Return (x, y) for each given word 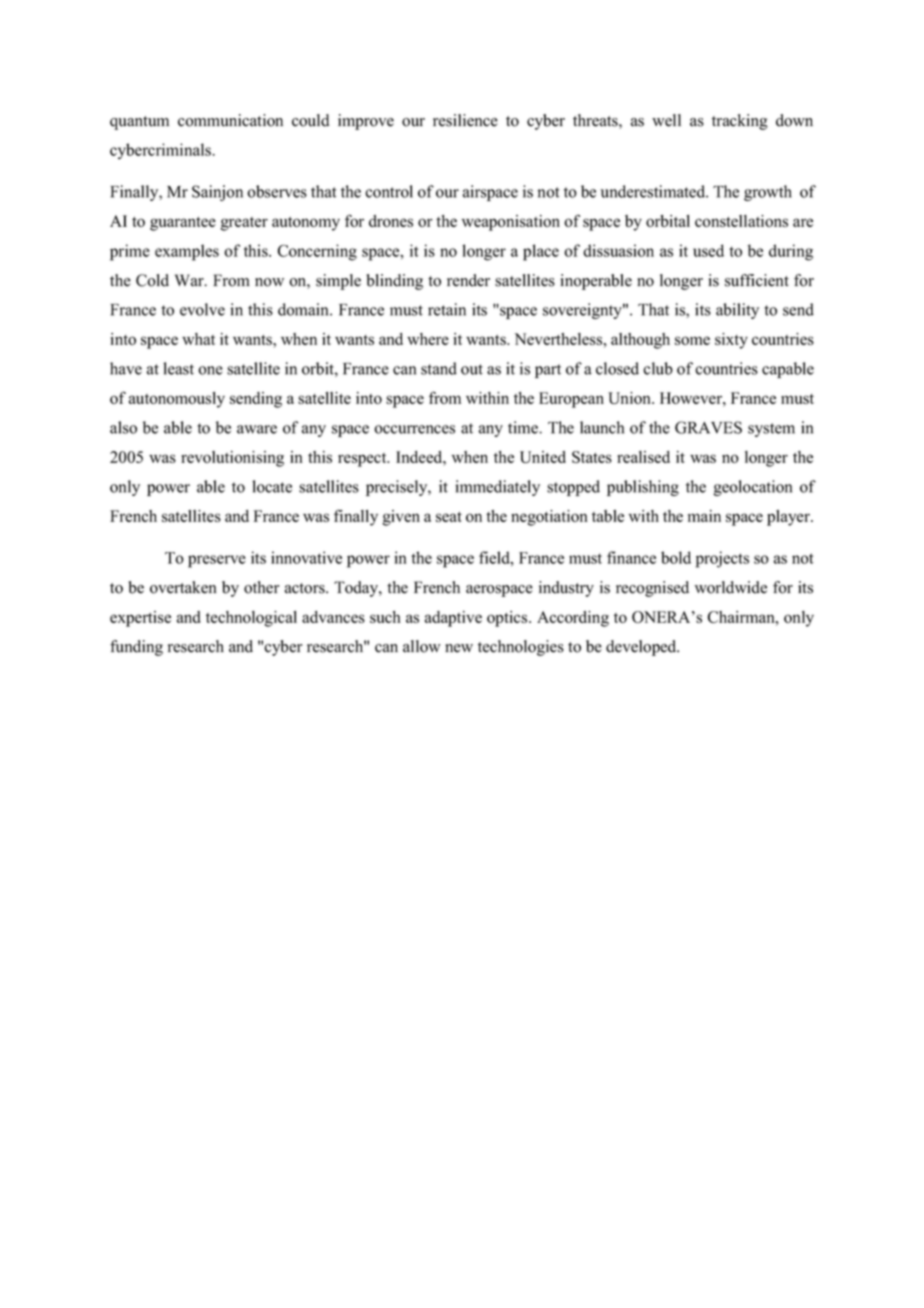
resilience (465, 120)
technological (251, 619)
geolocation (752, 488)
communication (230, 120)
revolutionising (232, 459)
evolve (202, 309)
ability (737, 311)
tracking (740, 122)
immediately (497, 488)
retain (447, 309)
